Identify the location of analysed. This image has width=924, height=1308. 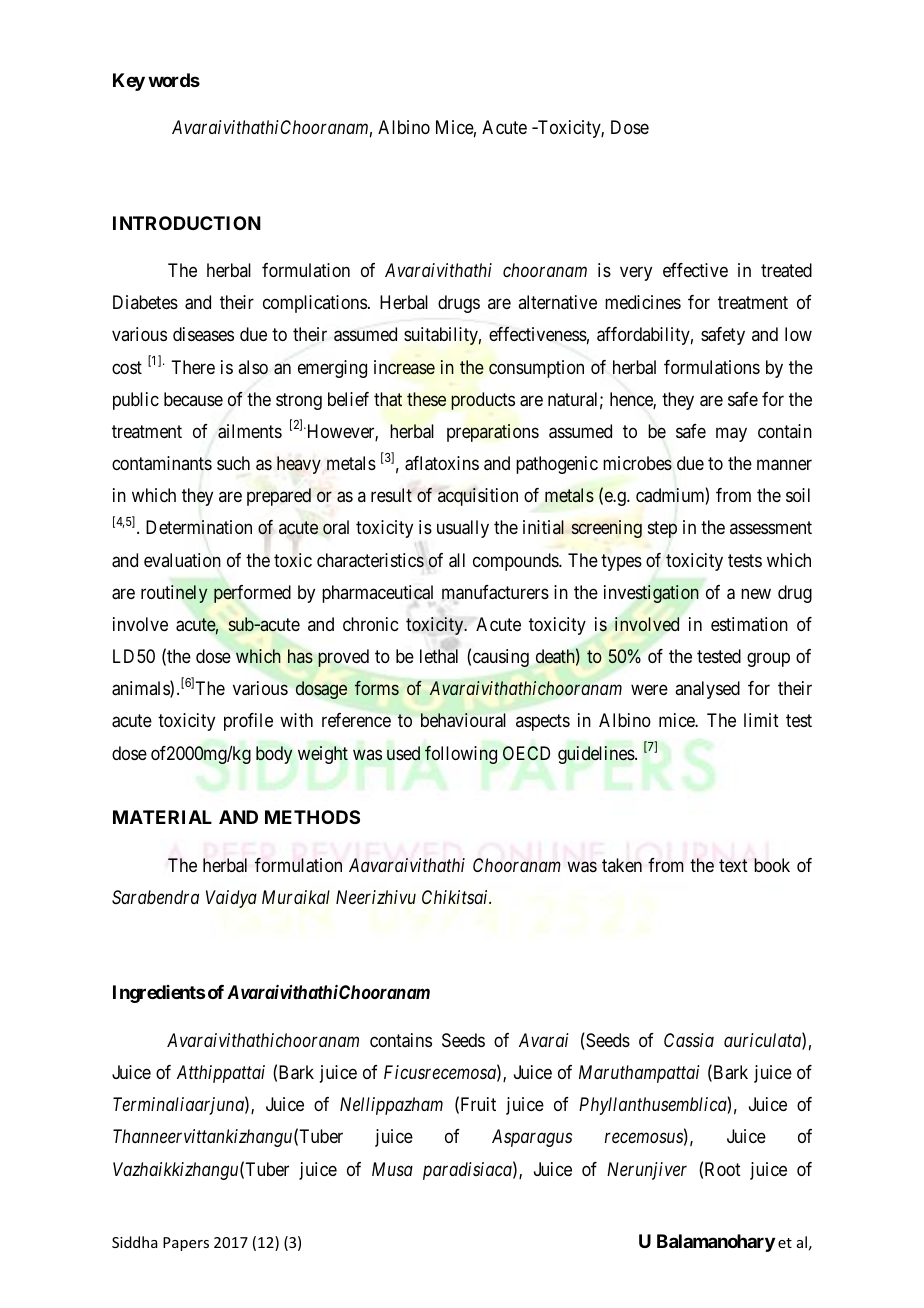
(707, 690).
